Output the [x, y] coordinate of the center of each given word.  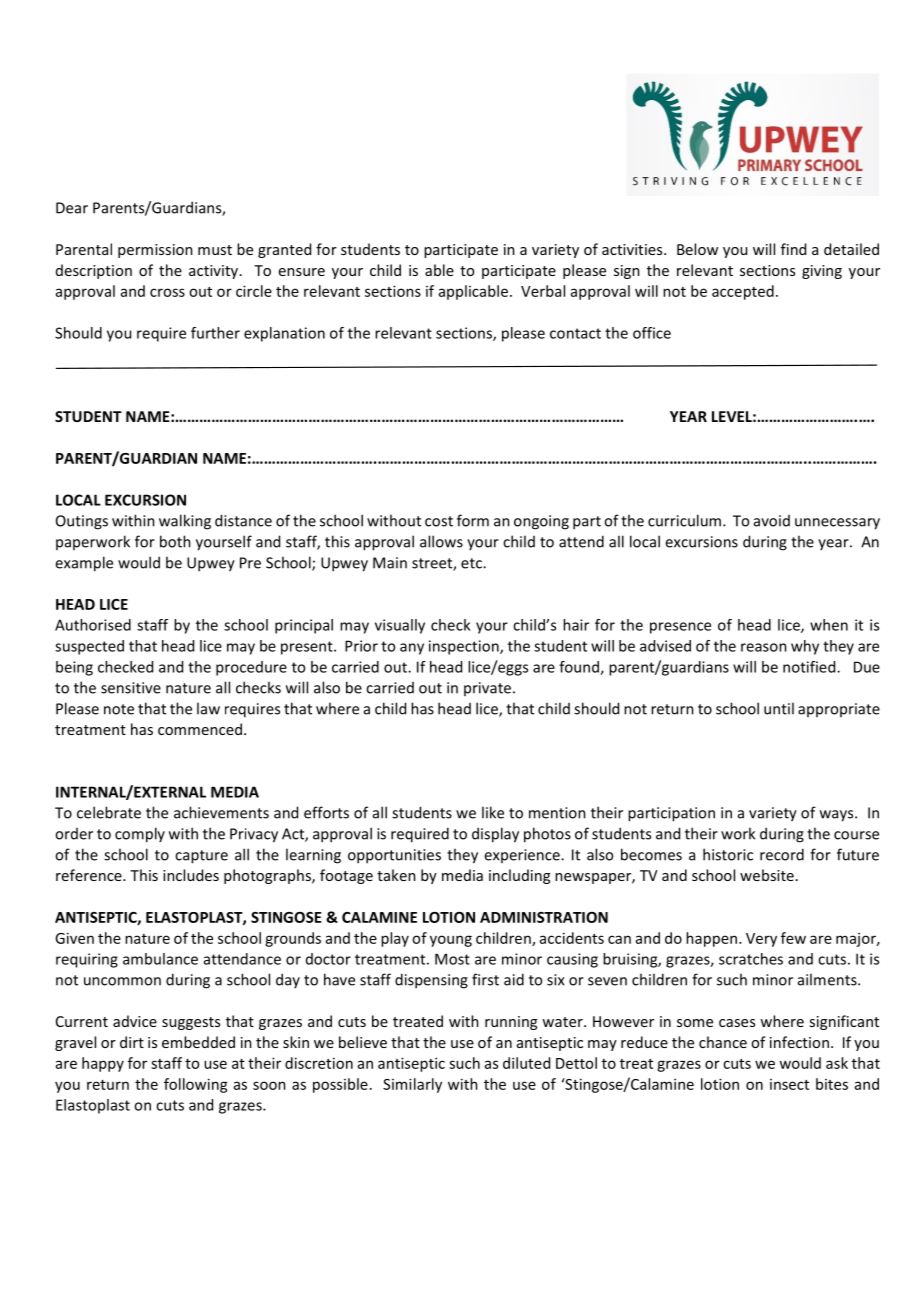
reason [764, 647]
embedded [198, 1042]
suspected [89, 647]
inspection [465, 647]
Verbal [543, 291]
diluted [526, 1063]
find [793, 249]
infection [799, 1042]
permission [155, 251]
